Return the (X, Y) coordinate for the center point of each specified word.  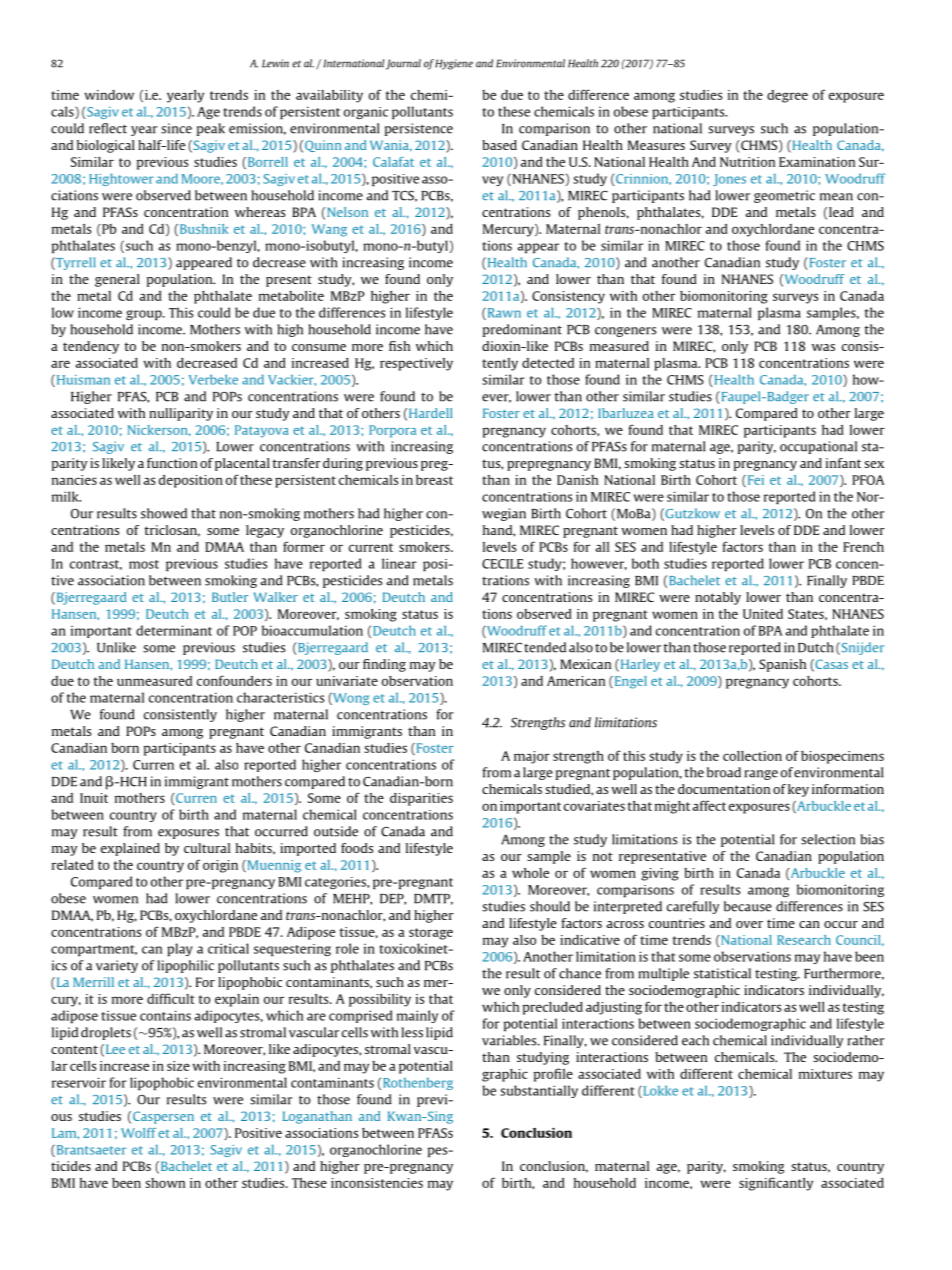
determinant (174, 630)
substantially (539, 1091)
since (176, 128)
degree (787, 96)
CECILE (502, 564)
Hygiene (454, 64)
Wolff (138, 1133)
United (763, 614)
